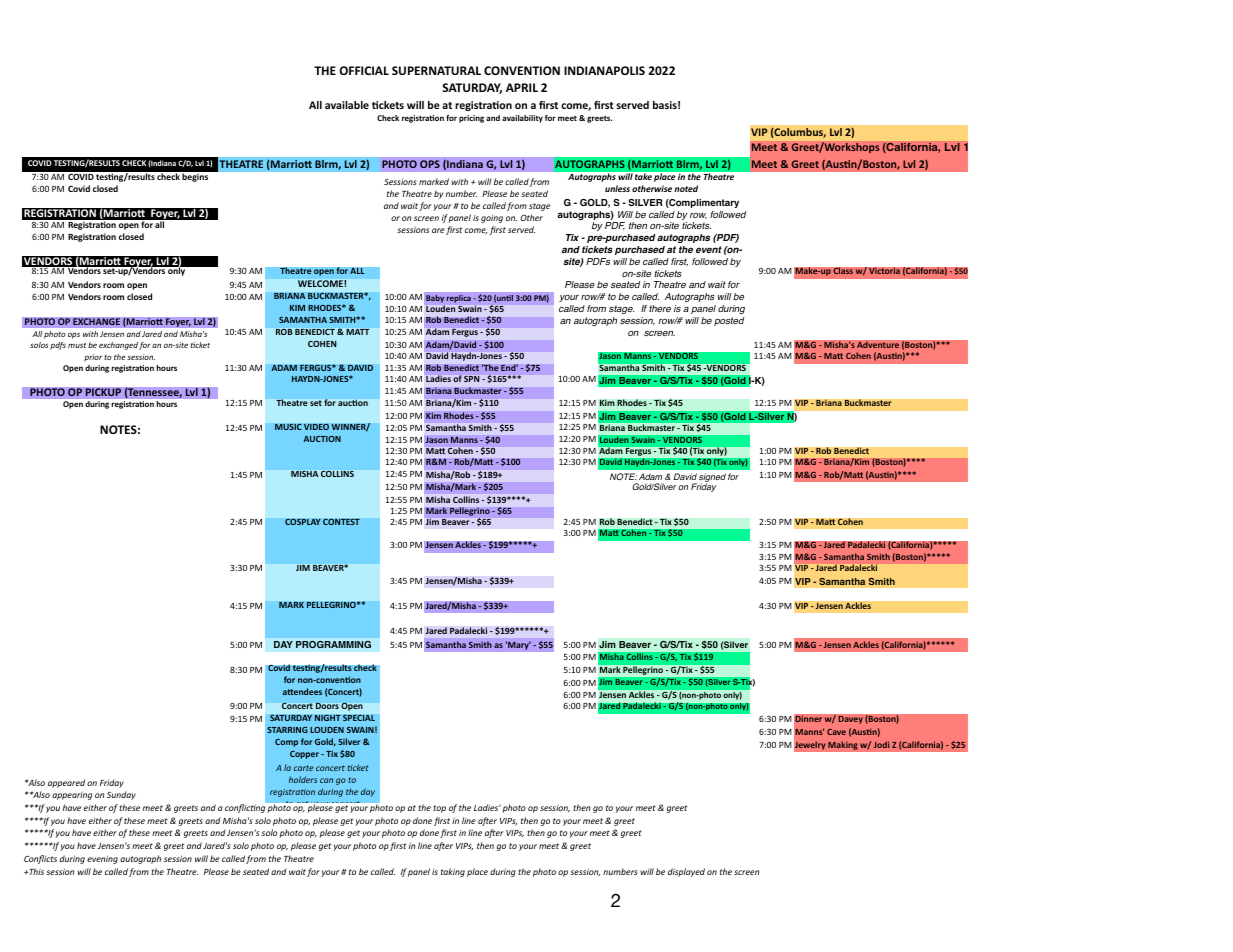 The width and height of the image is (1233, 952). What do you see at coordinates (102, 859) in the image?
I see `evening` at bounding box center [102, 859].
